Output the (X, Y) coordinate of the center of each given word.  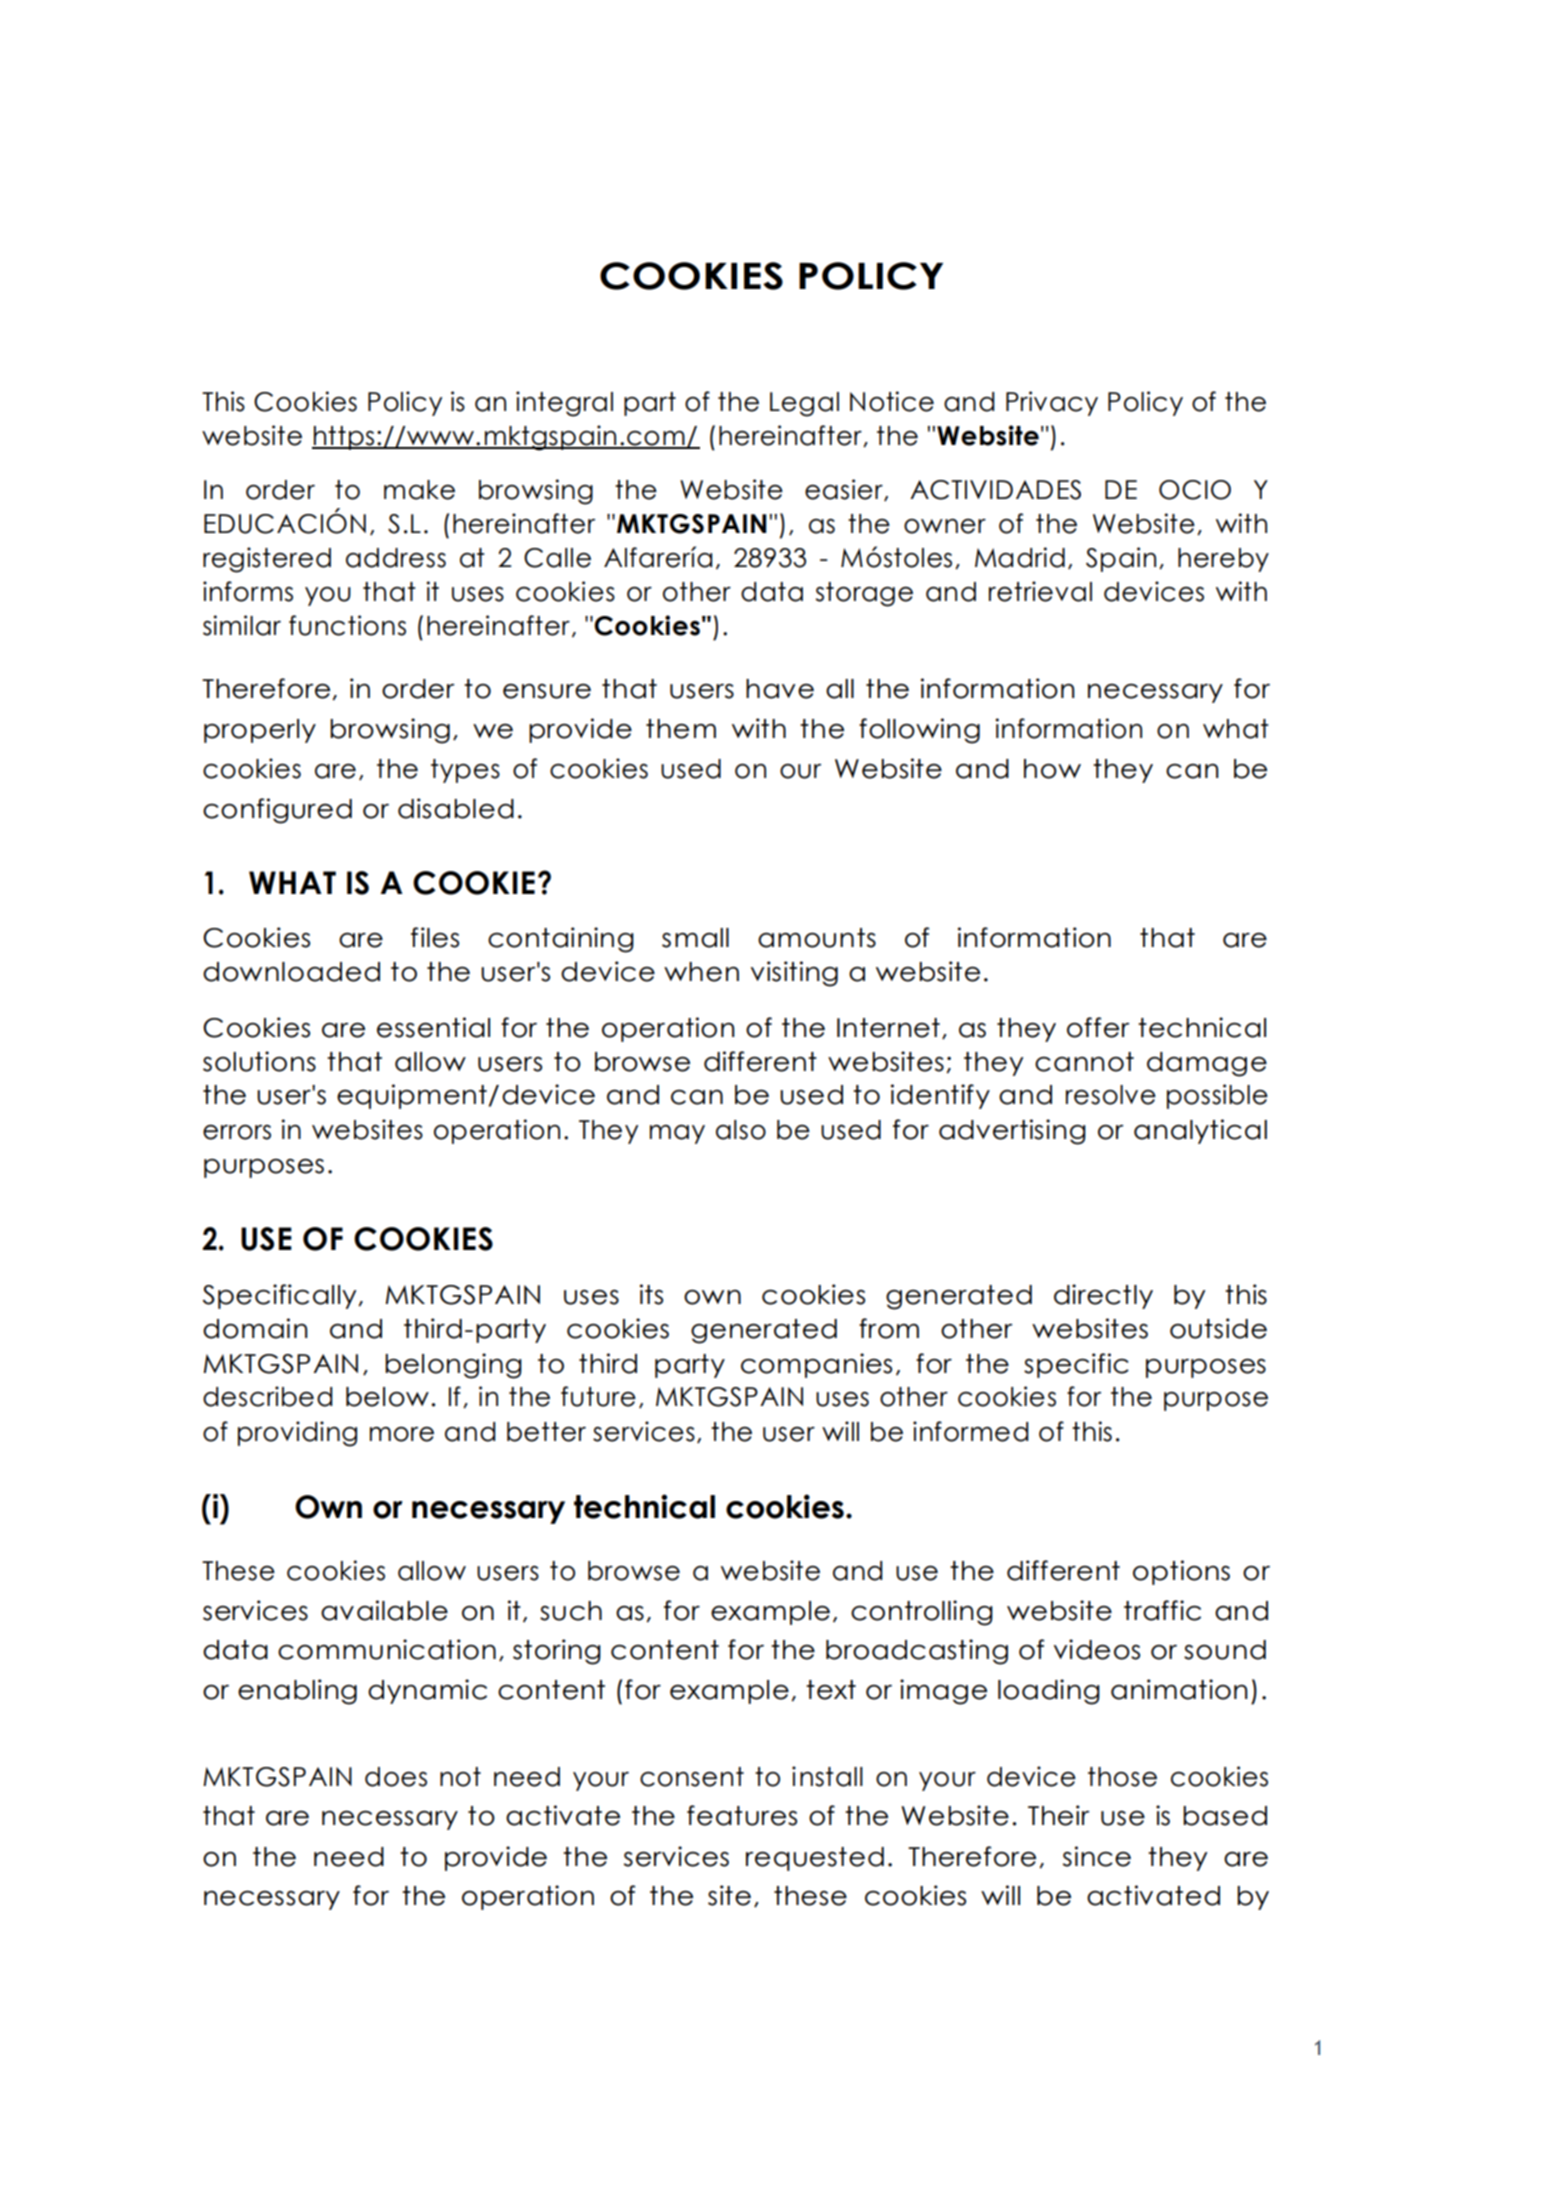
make (419, 490)
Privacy (1052, 403)
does (396, 1777)
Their (1059, 1815)
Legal (804, 404)
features (742, 1815)
